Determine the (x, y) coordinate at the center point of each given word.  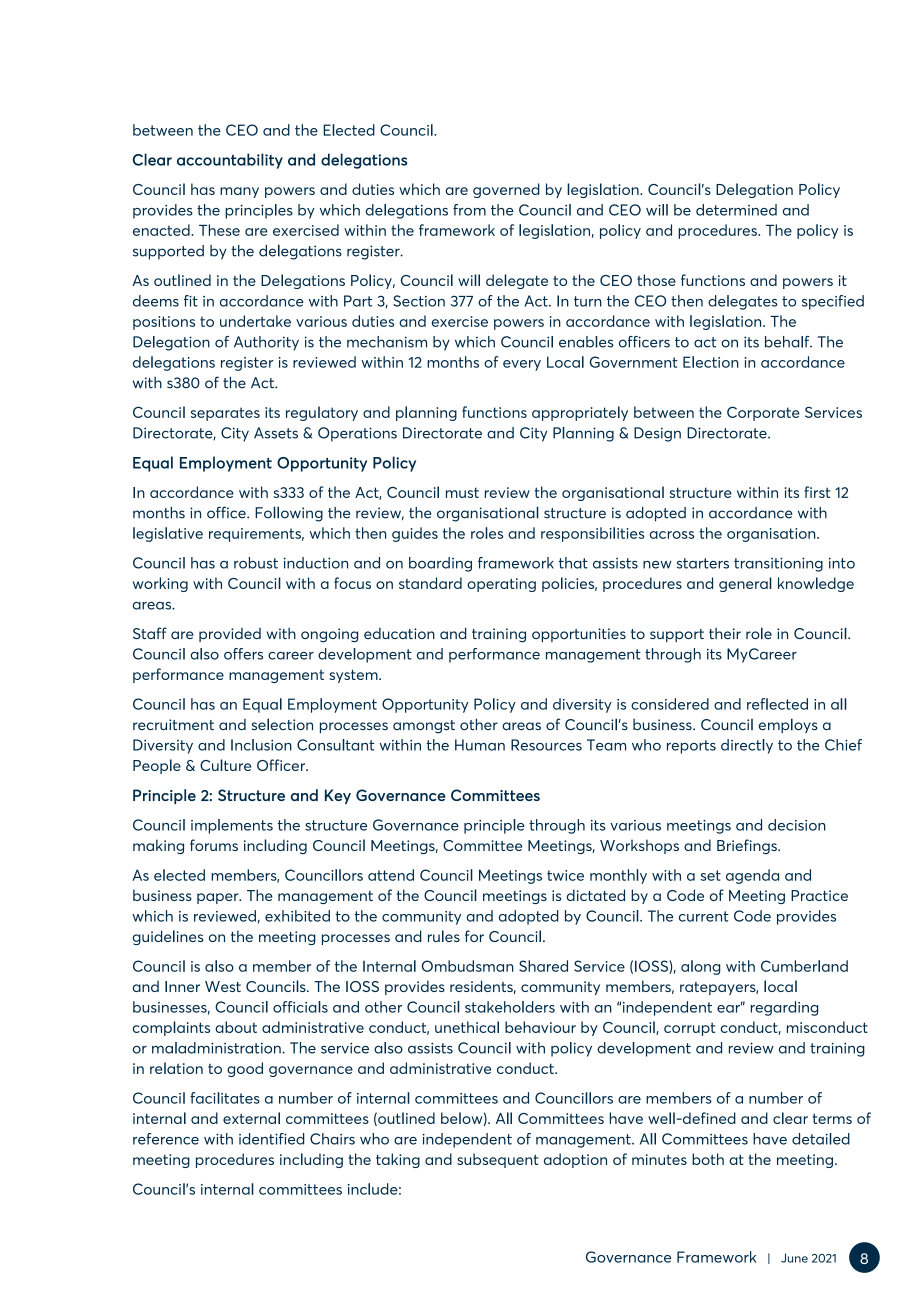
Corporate (763, 413)
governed (506, 190)
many (239, 192)
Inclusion (261, 745)
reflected (777, 704)
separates (225, 414)
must (462, 492)
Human (480, 745)
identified (271, 1139)
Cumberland (804, 966)
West (223, 986)
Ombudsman (468, 966)
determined (736, 210)
